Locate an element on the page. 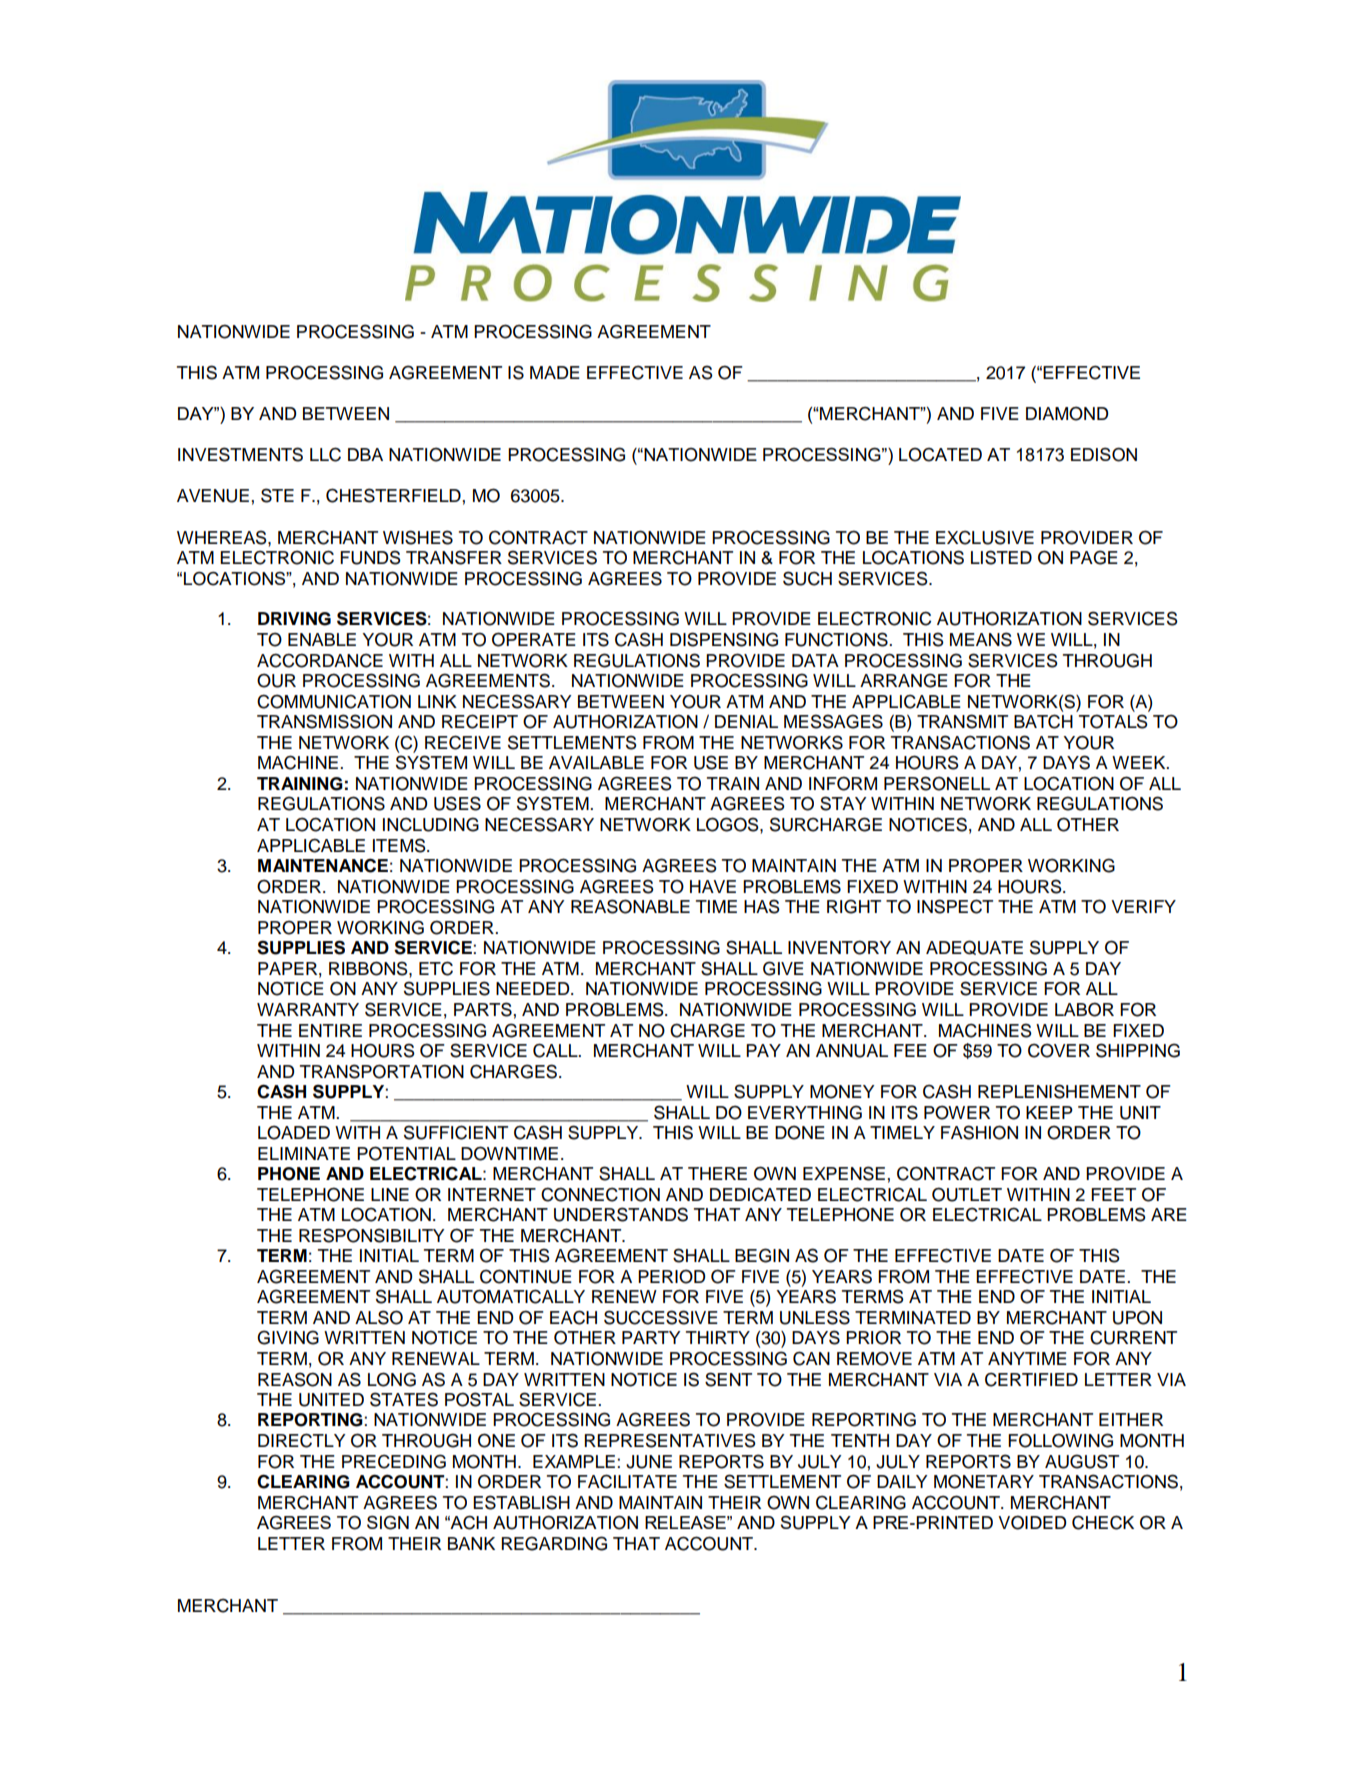  WARRANTY is located at coordinates (308, 1009).
